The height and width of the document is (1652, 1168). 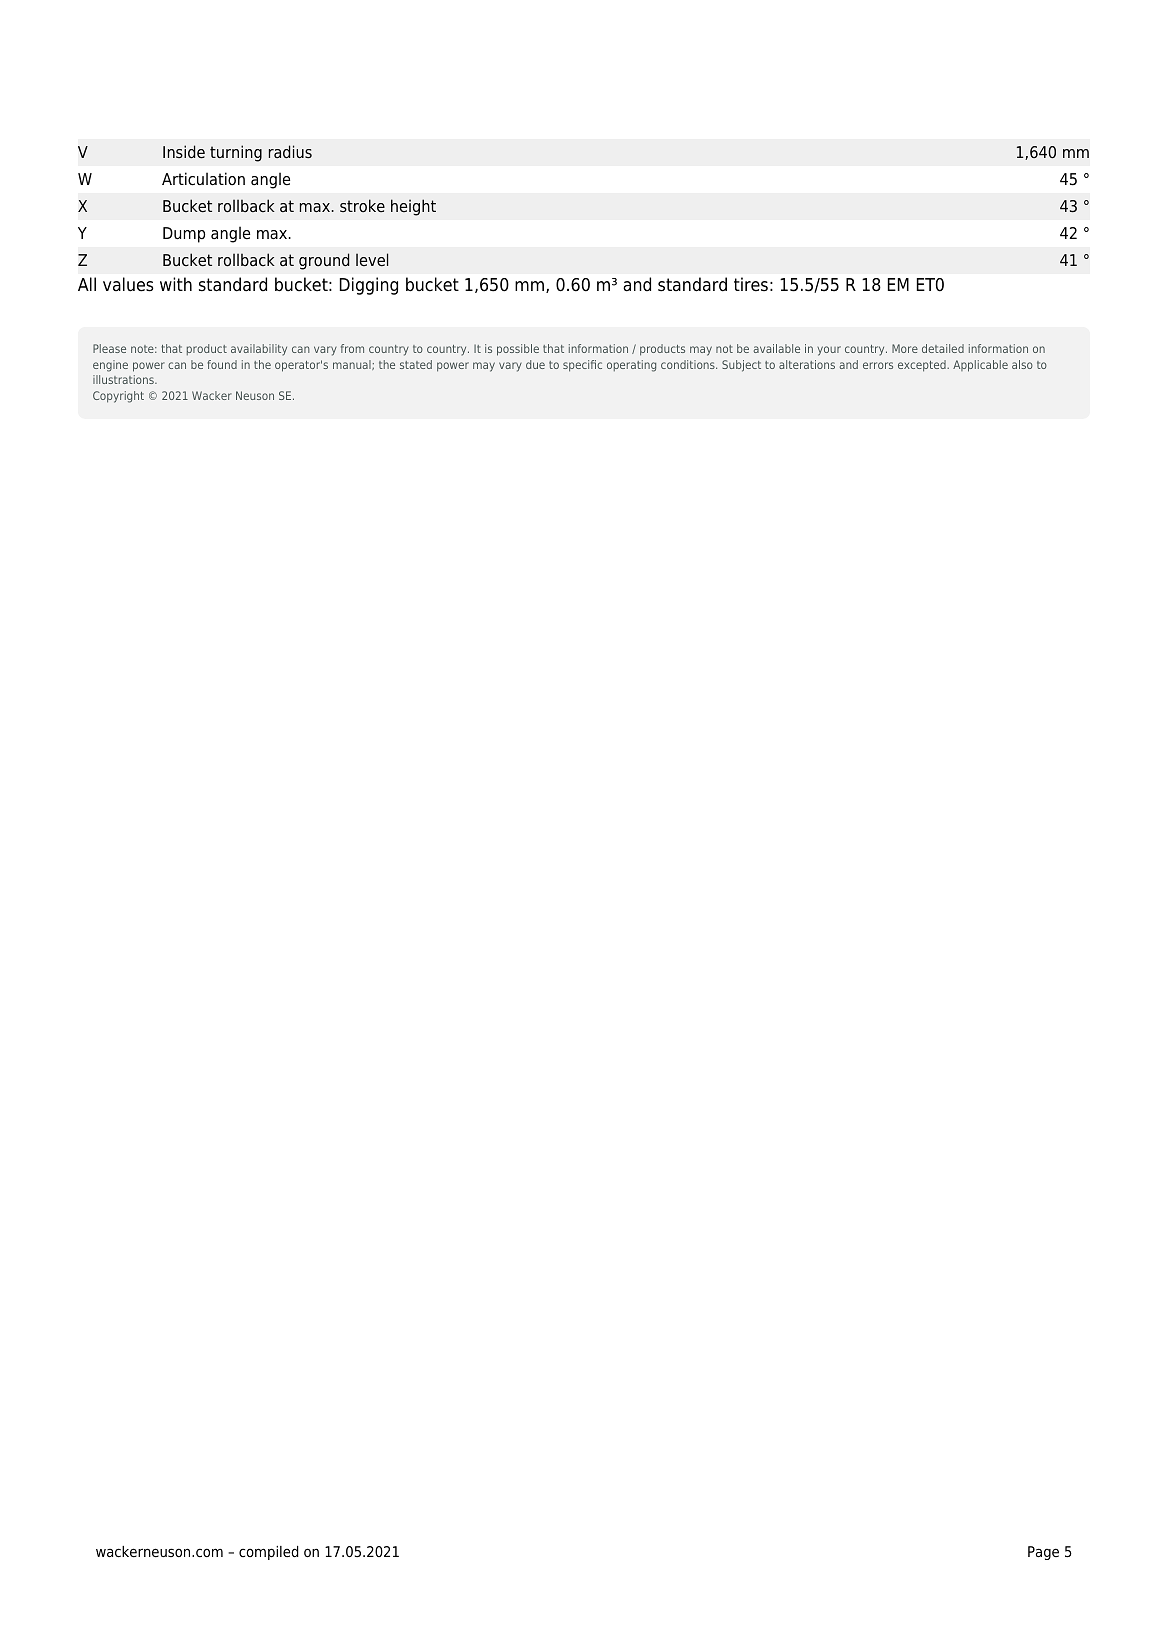 What do you see at coordinates (943, 348) in the document?
I see `detailed` at bounding box center [943, 348].
